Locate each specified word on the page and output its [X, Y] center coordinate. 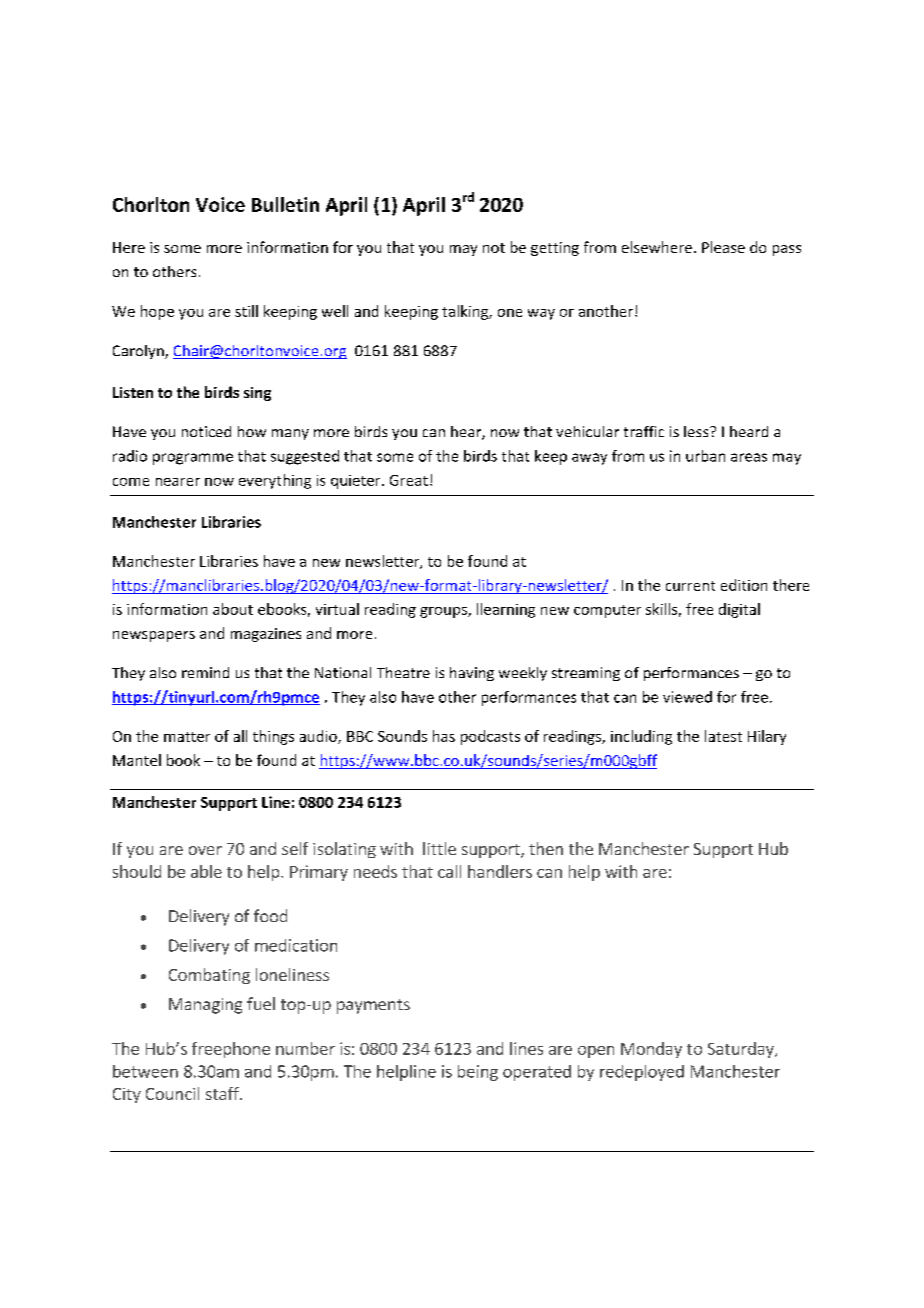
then [546, 848]
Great [409, 480]
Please [723, 247]
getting [555, 249]
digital [739, 610]
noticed [206, 431]
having [472, 674]
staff [223, 1093]
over [205, 850]
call [449, 871]
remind [205, 672]
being [478, 1073]
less [697, 431]
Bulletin [285, 204]
